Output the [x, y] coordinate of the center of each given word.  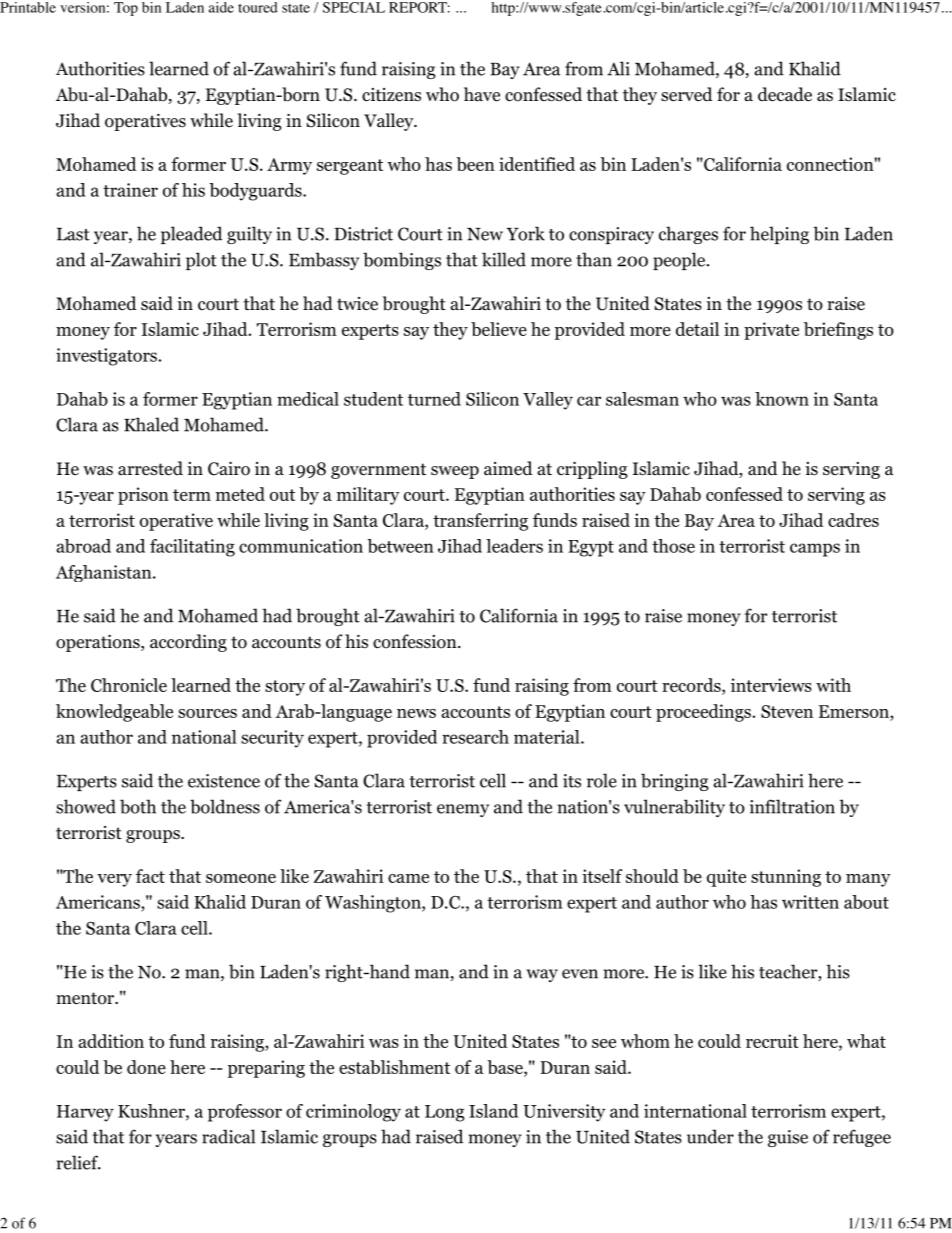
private [771, 331]
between [400, 546]
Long [445, 1113]
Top [126, 9]
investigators [107, 357]
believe [499, 329]
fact [150, 876]
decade [785, 94]
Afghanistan [105, 573]
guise [788, 1138]
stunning [786, 878]
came [408, 878]
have [482, 94]
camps [815, 550]
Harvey [85, 1113]
